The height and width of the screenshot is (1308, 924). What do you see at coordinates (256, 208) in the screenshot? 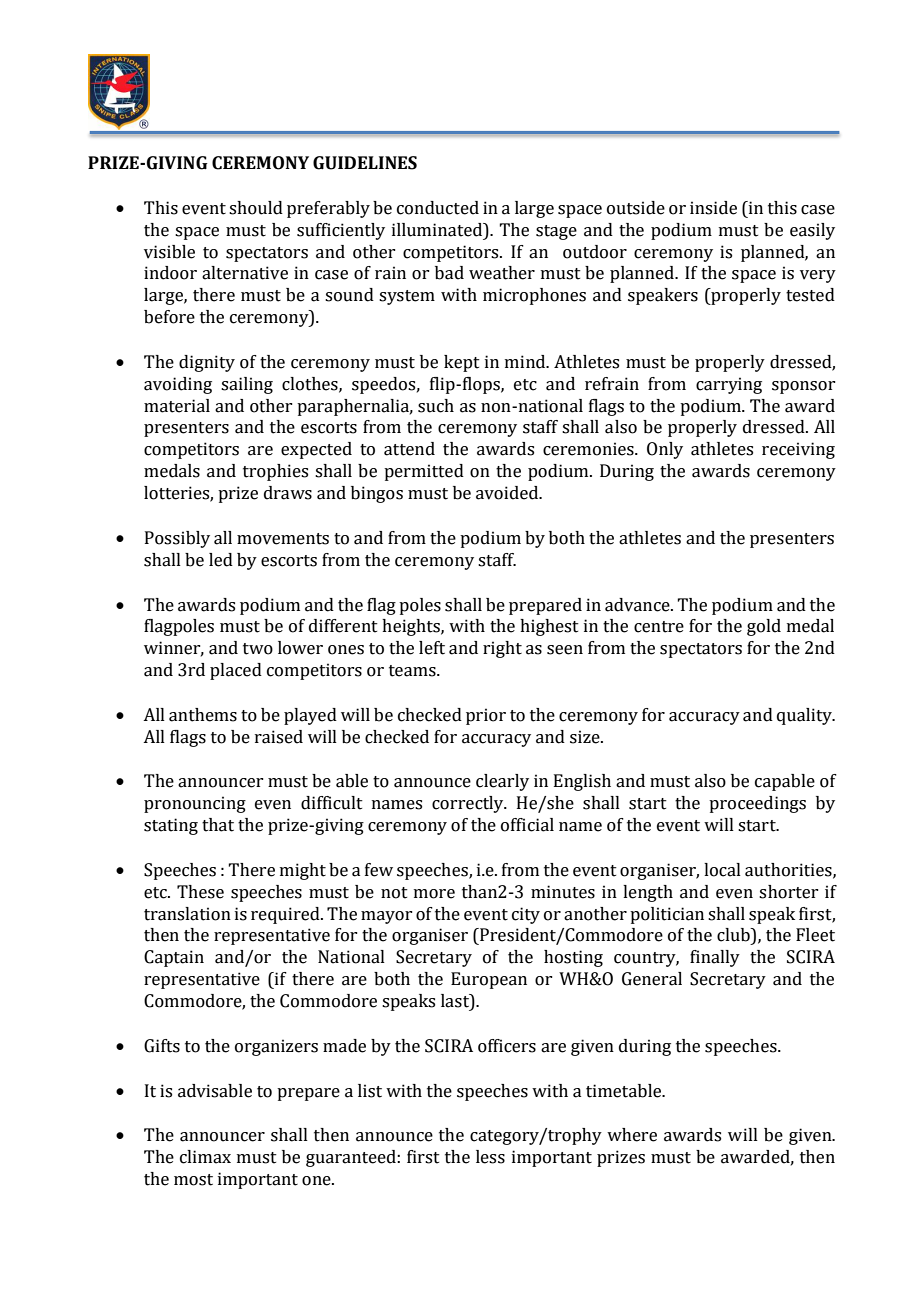
I see `should` at bounding box center [256, 208].
